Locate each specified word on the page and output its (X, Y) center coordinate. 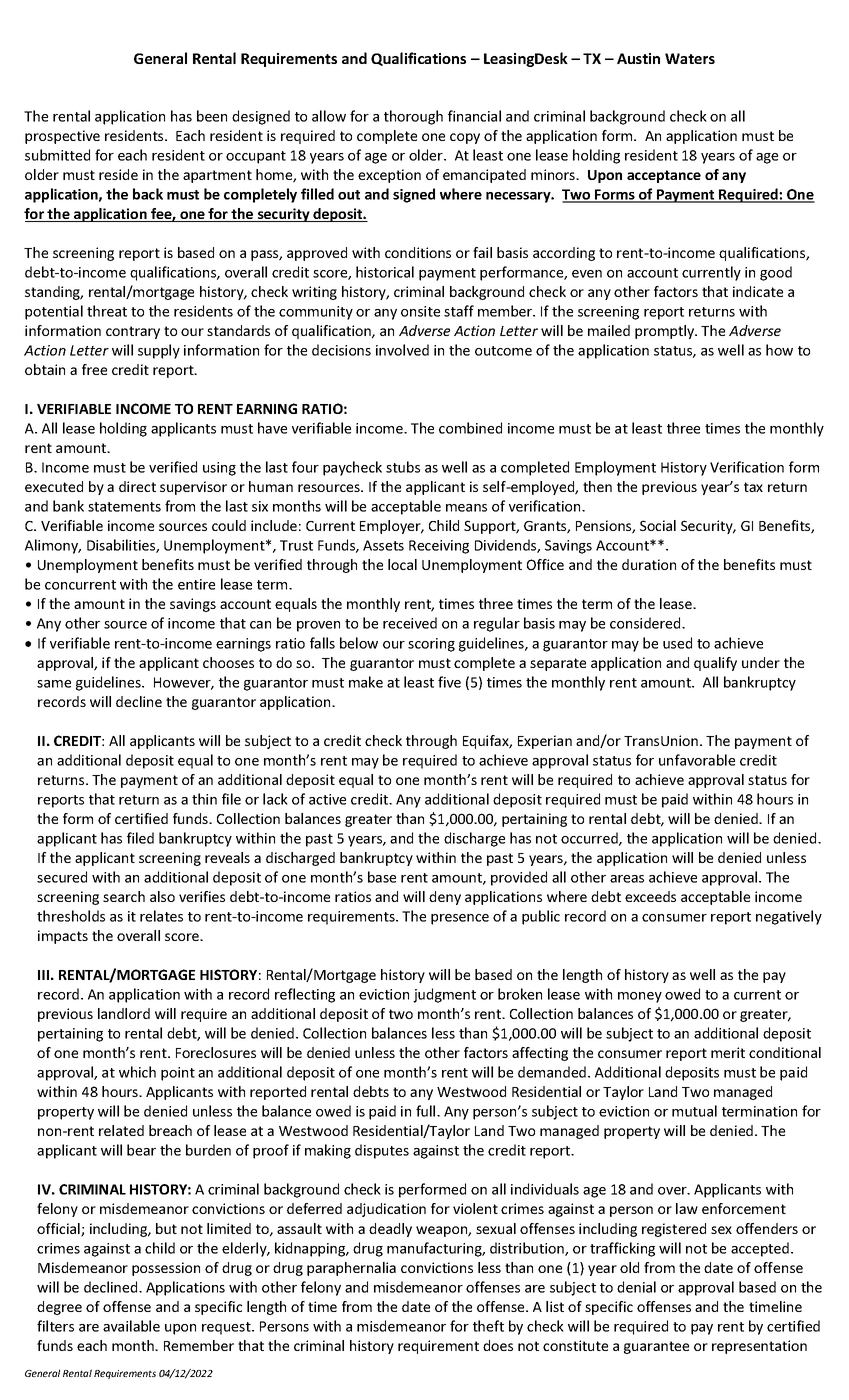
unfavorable (697, 760)
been (212, 116)
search (124, 896)
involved (402, 350)
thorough (413, 117)
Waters (690, 58)
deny (445, 898)
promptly (666, 332)
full (427, 1111)
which (137, 1072)
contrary (133, 332)
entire (196, 584)
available (131, 1326)
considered (646, 623)
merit (728, 1052)
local (402, 564)
